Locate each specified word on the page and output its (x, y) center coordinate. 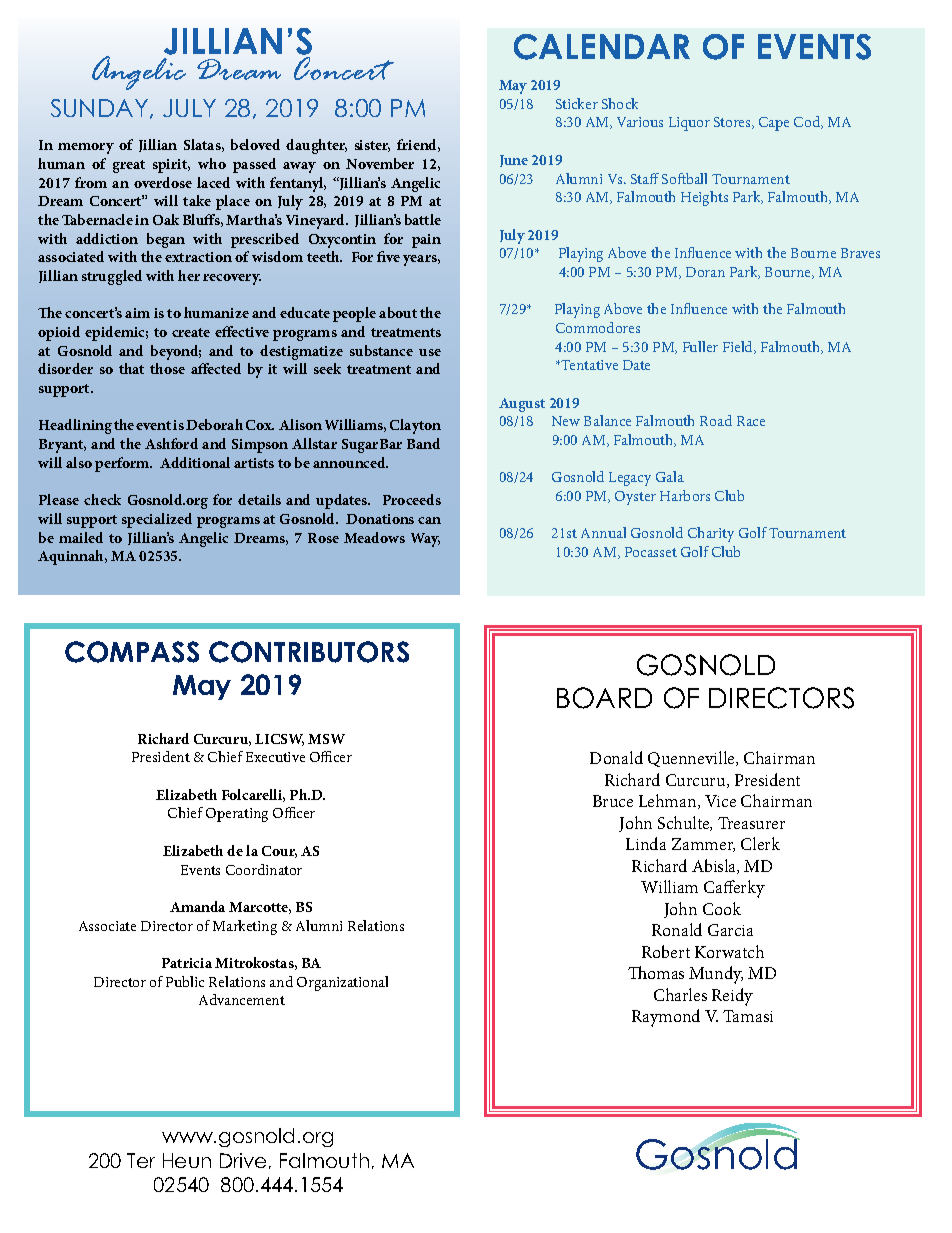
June (514, 161)
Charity (711, 534)
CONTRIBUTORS (309, 652)
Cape (774, 124)
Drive (243, 1160)
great (129, 166)
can (429, 520)
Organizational (342, 983)
